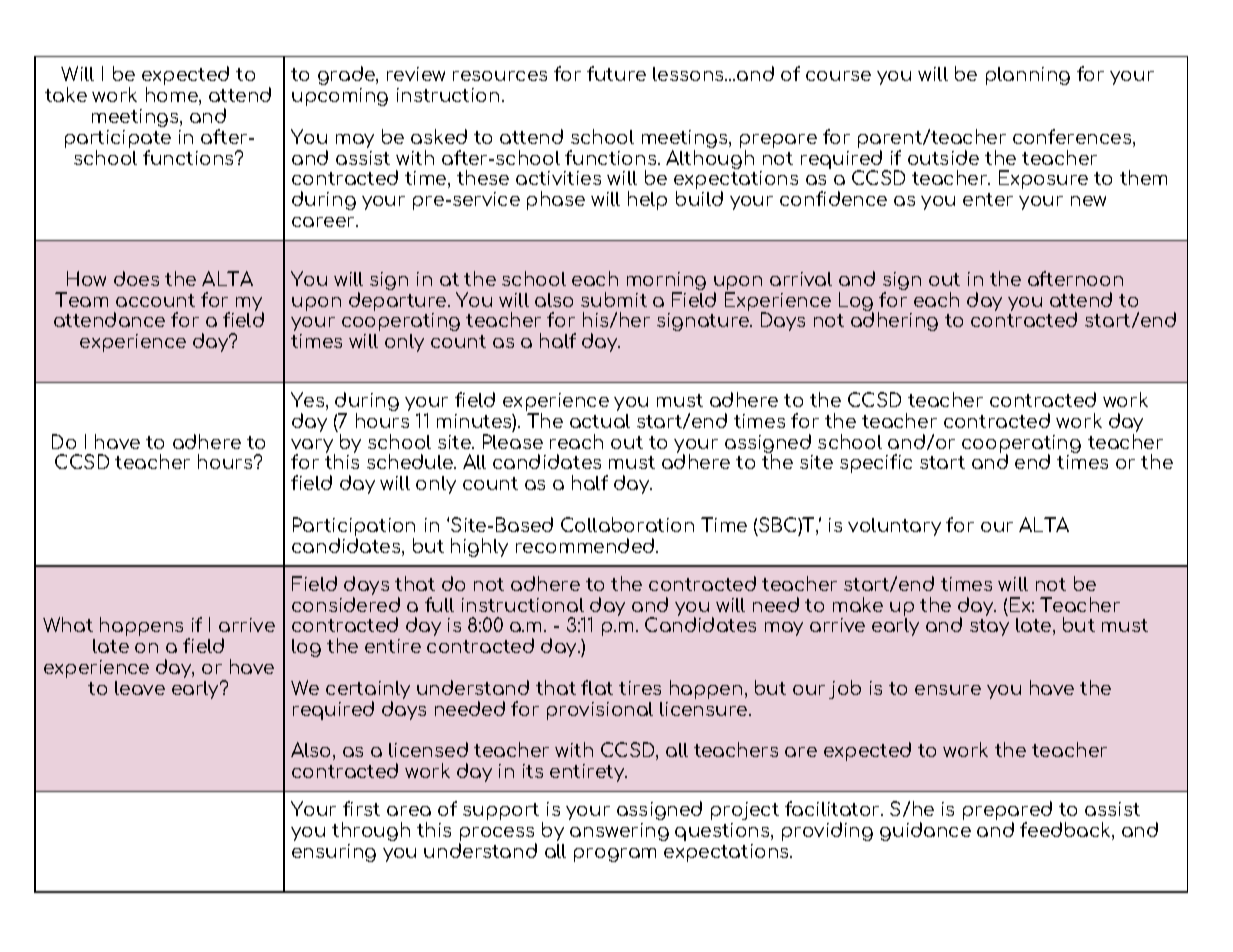 The image size is (1233, 952). What do you see at coordinates (136, 278) in the screenshot?
I see `does` at bounding box center [136, 278].
